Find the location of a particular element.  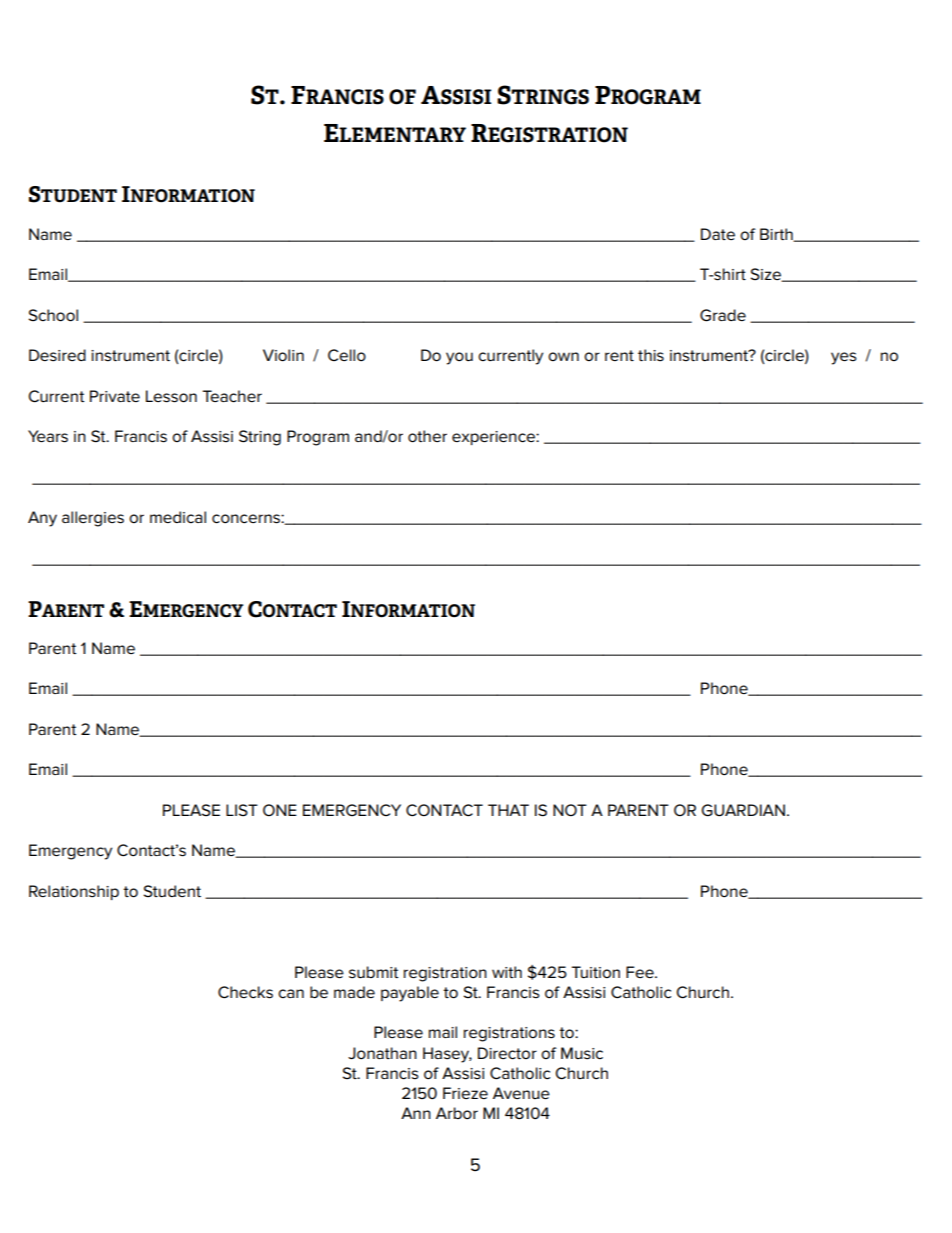

THAT is located at coordinates (508, 810).
